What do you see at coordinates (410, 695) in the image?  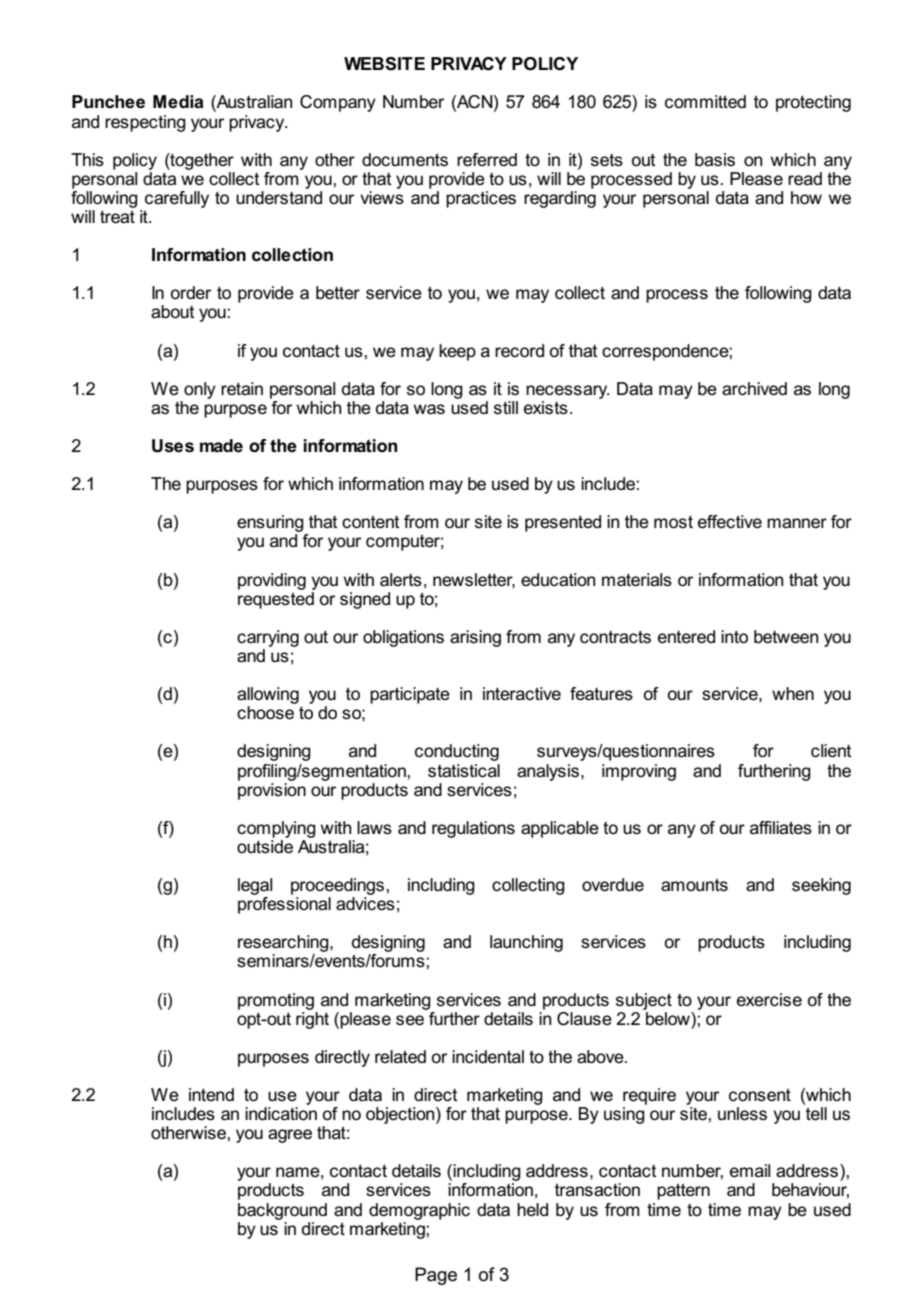 I see `participate` at bounding box center [410, 695].
